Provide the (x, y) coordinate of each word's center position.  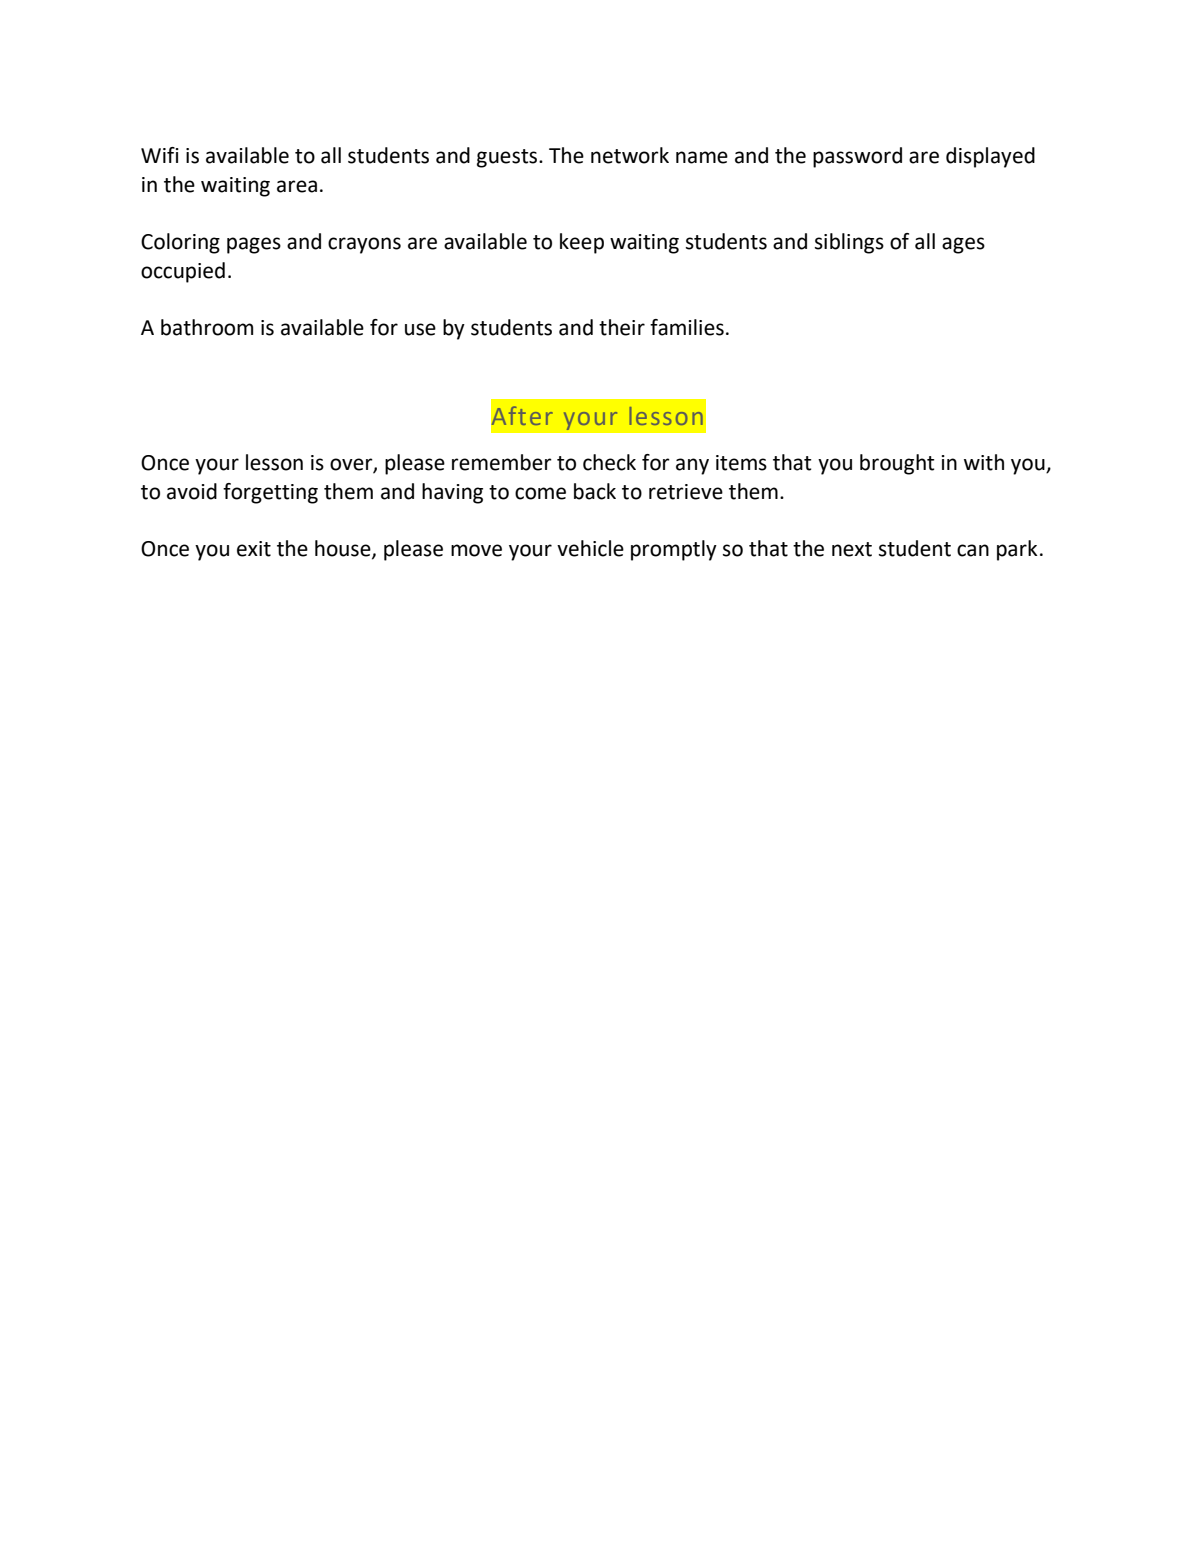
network (630, 155)
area (297, 186)
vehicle (590, 548)
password (857, 157)
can (973, 550)
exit (254, 549)
